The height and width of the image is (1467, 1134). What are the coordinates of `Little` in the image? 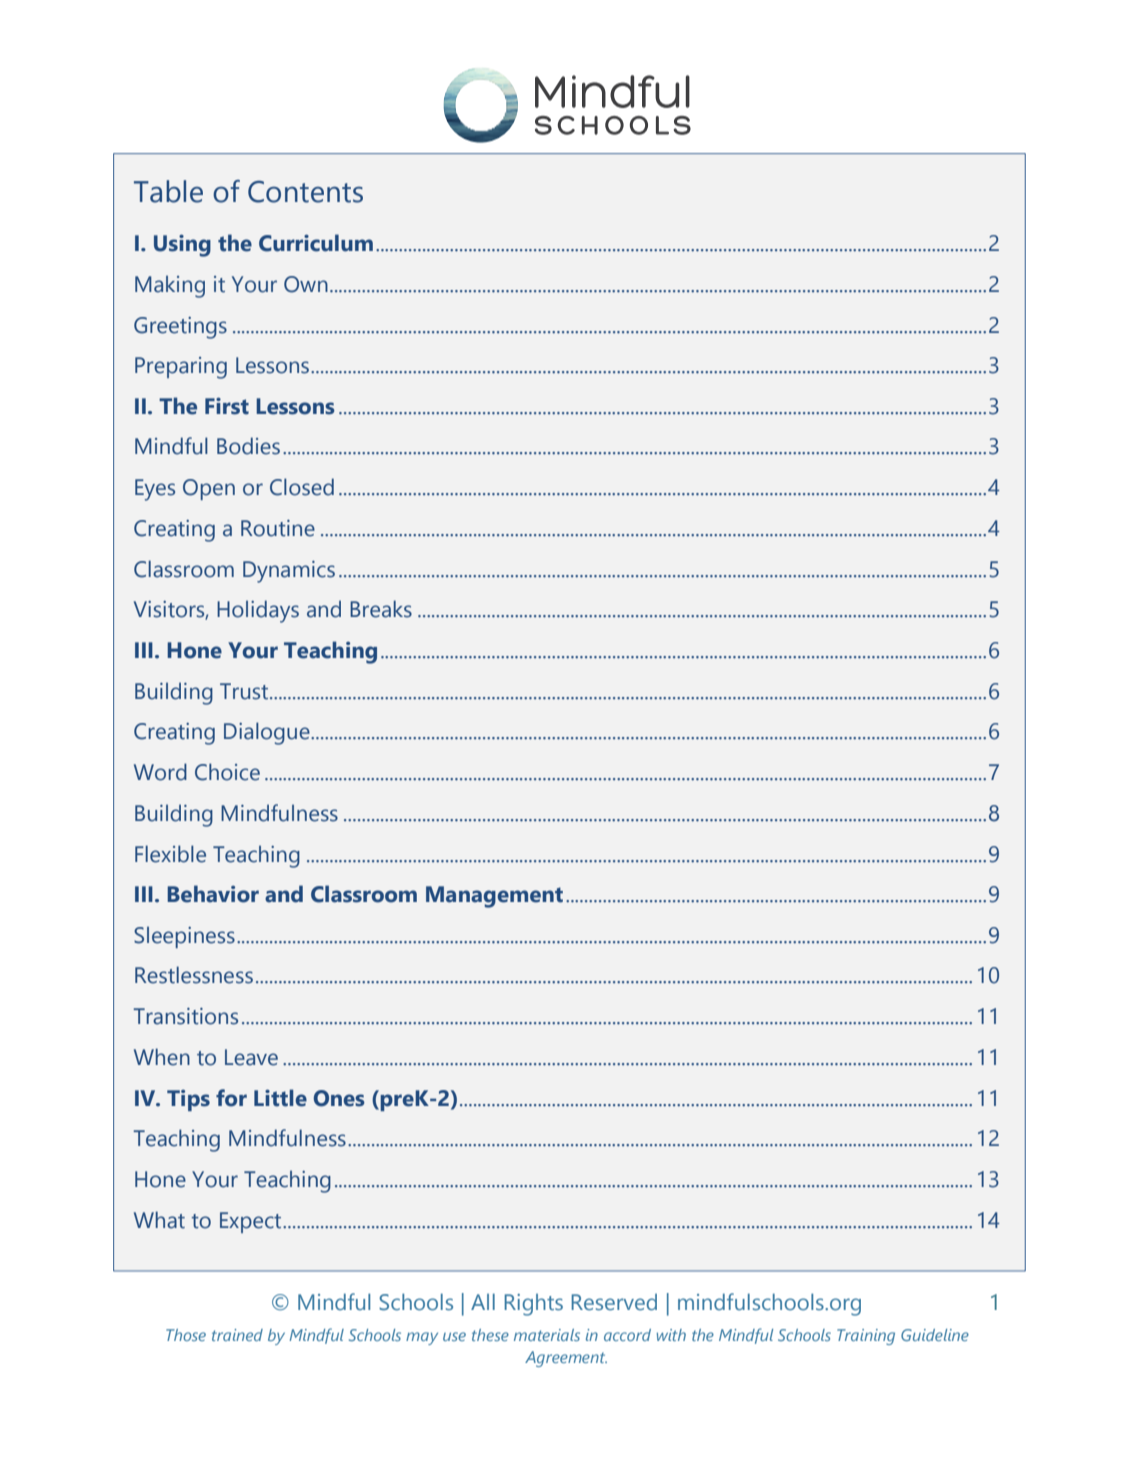 It's located at (280, 1098).
